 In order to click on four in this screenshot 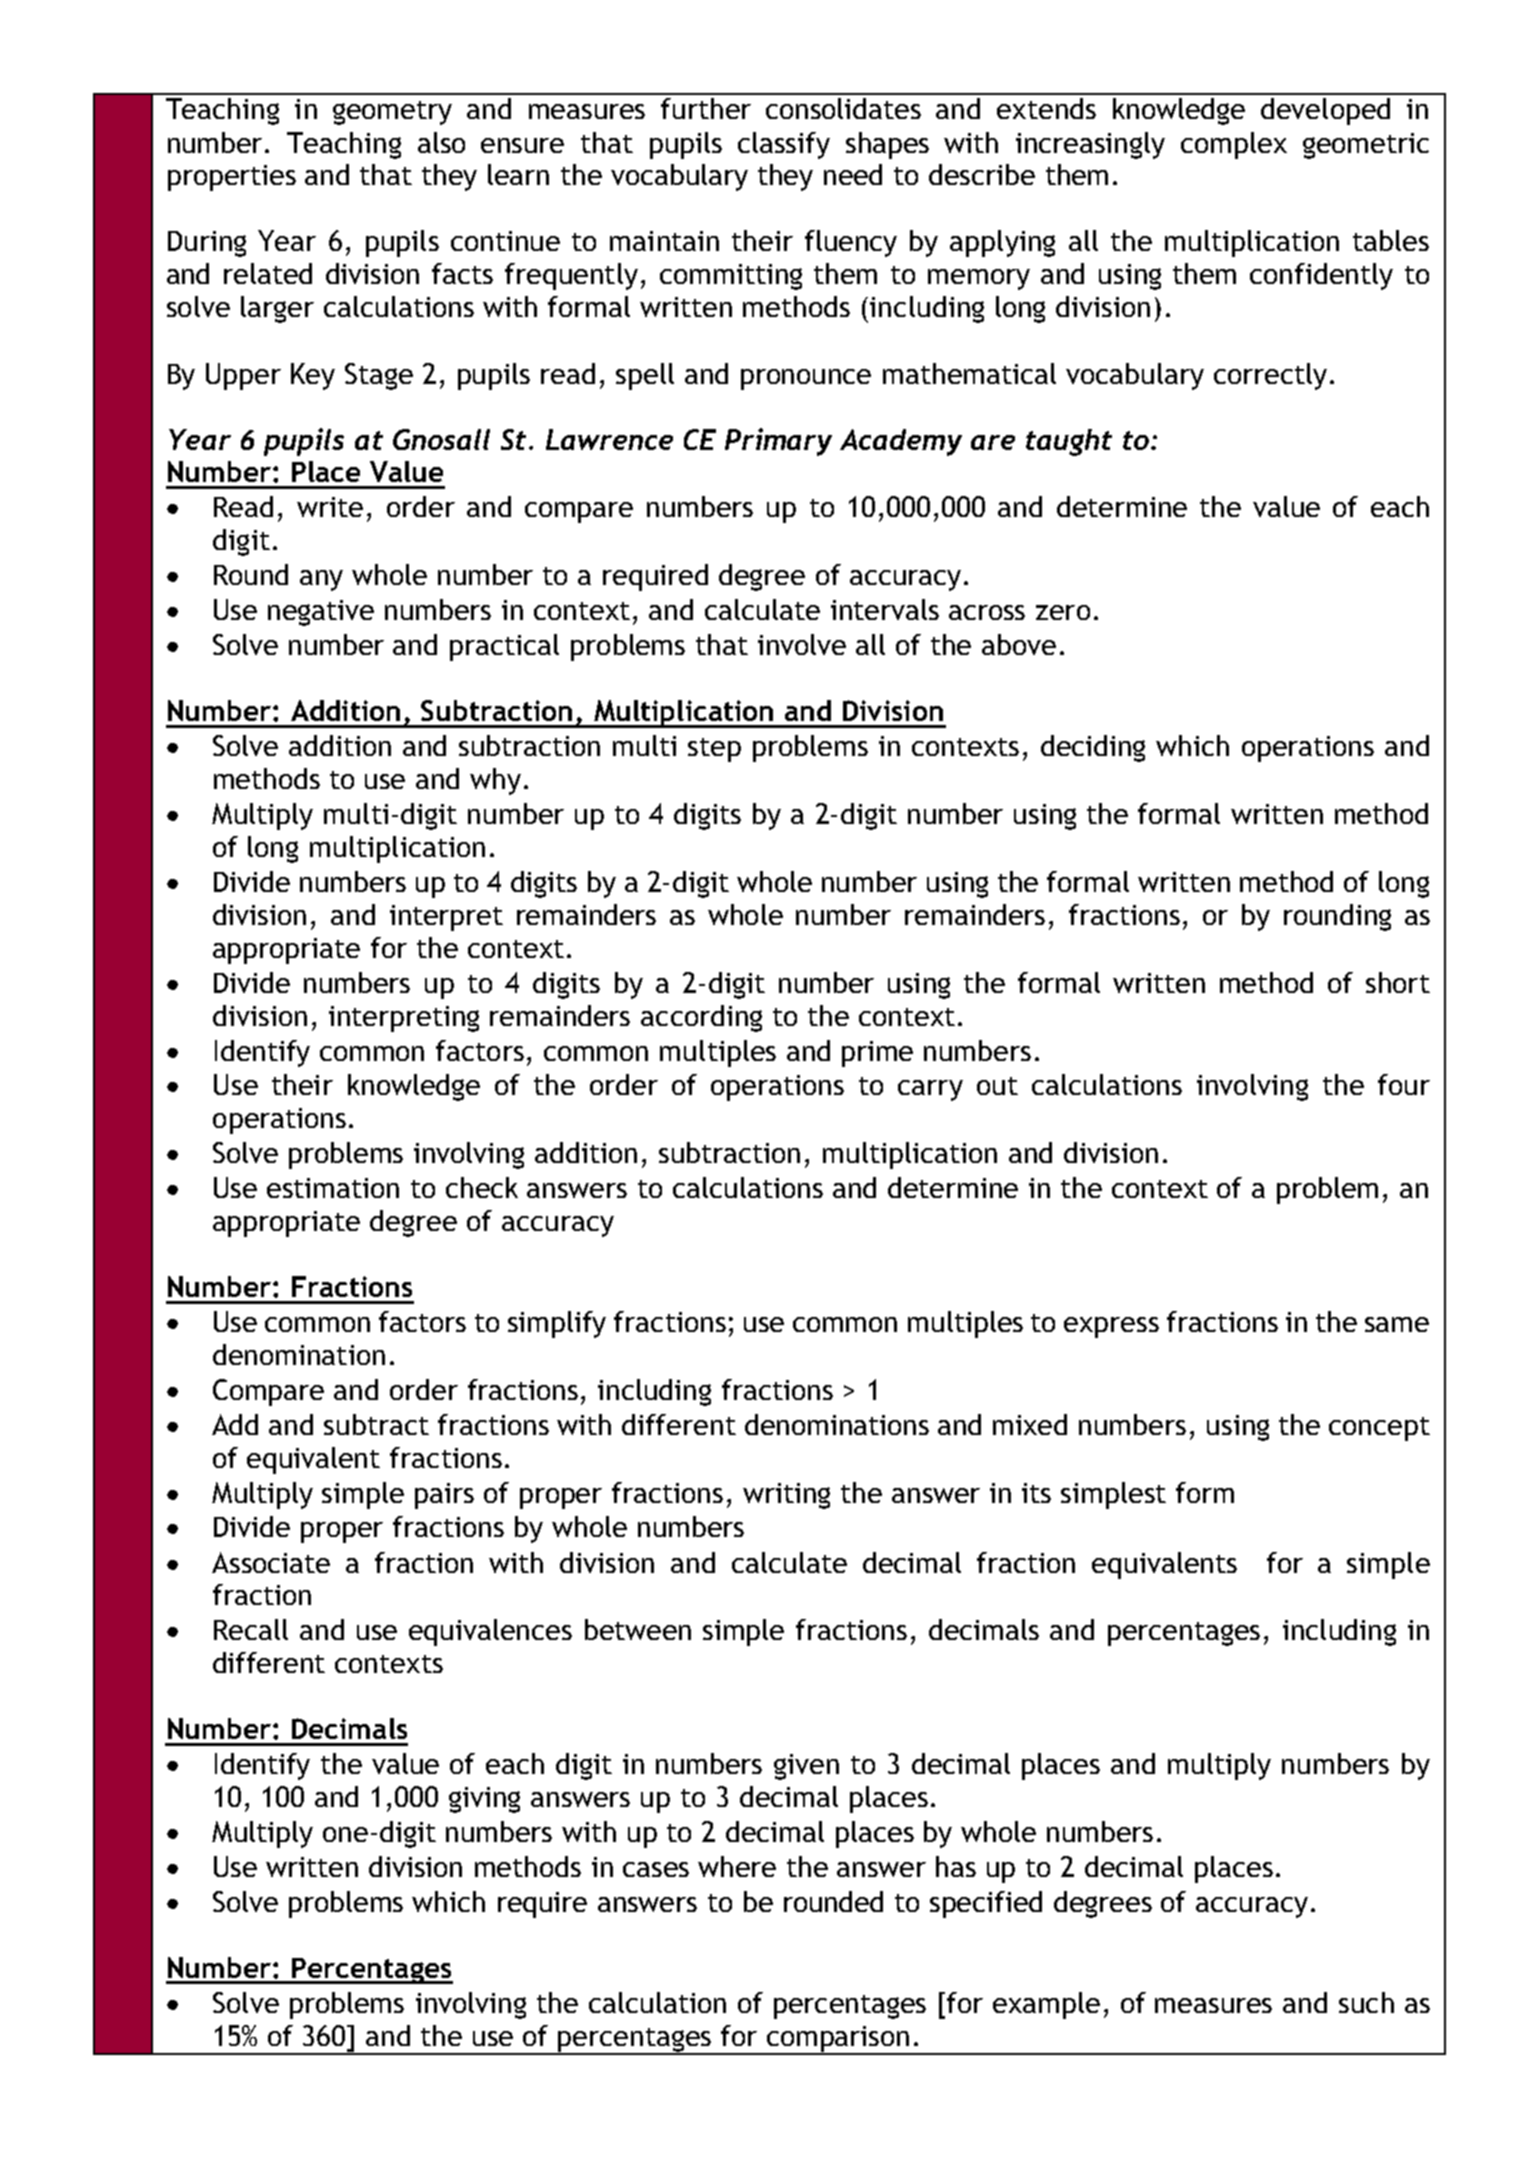, I will do `click(1404, 1084)`.
